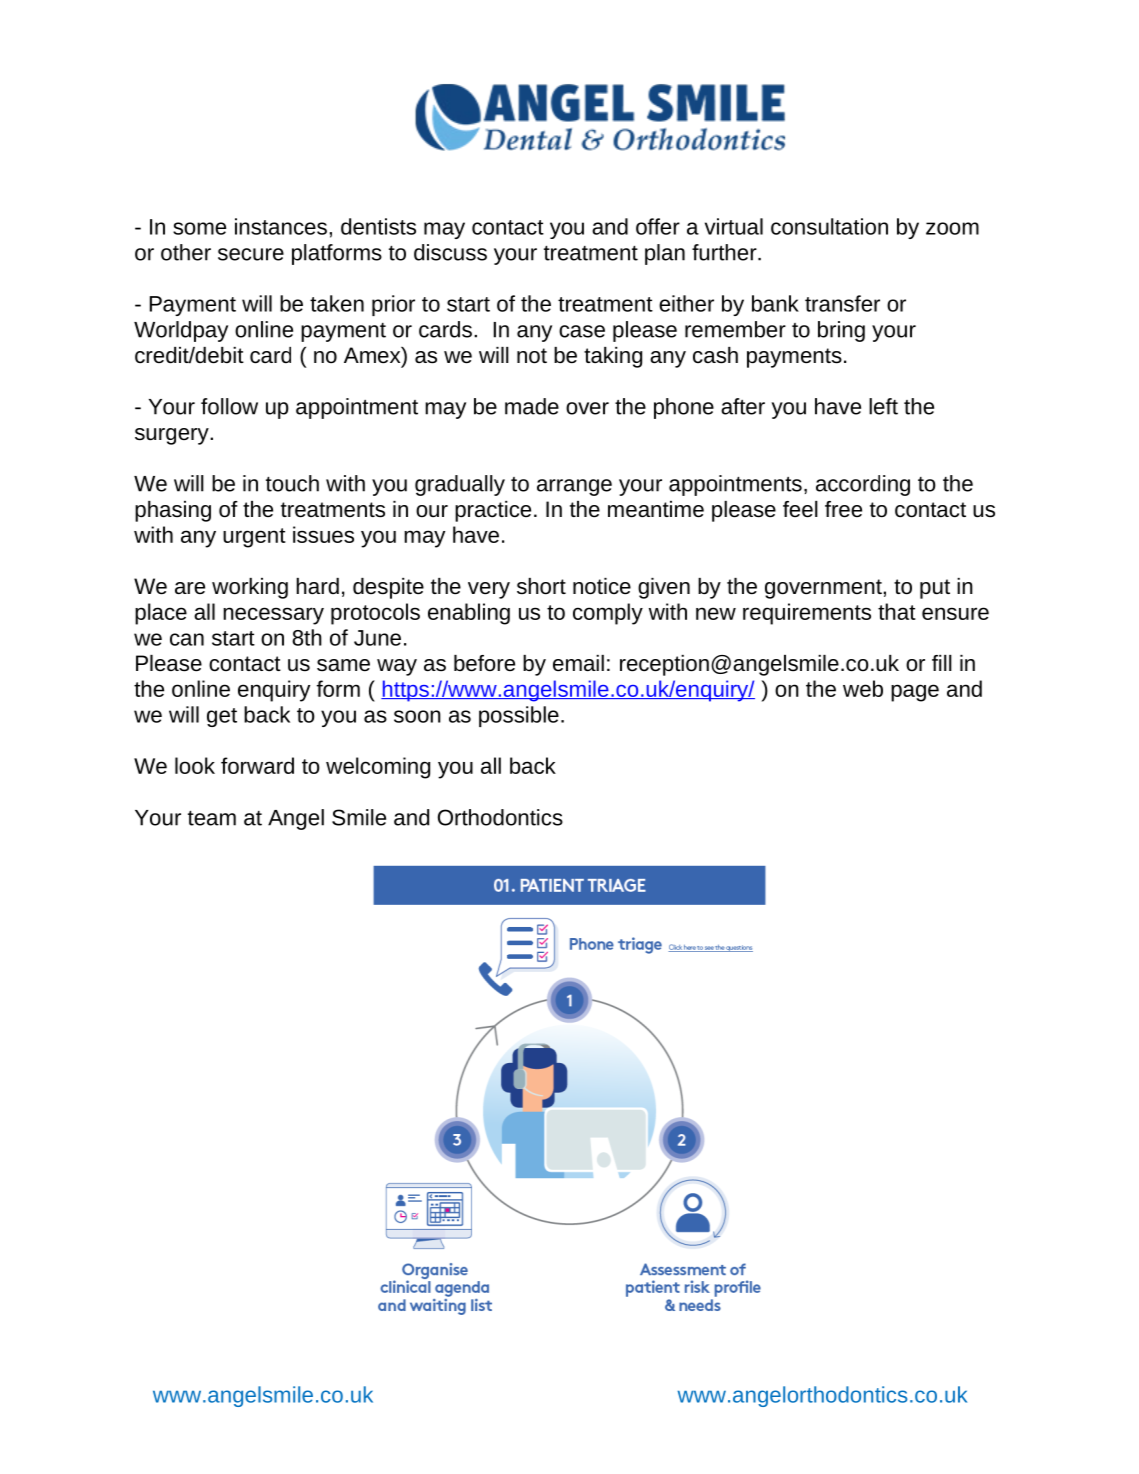 This document has width=1139, height=1474. Describe the element at coordinates (493, 511) in the document. I see `practice` at that location.
